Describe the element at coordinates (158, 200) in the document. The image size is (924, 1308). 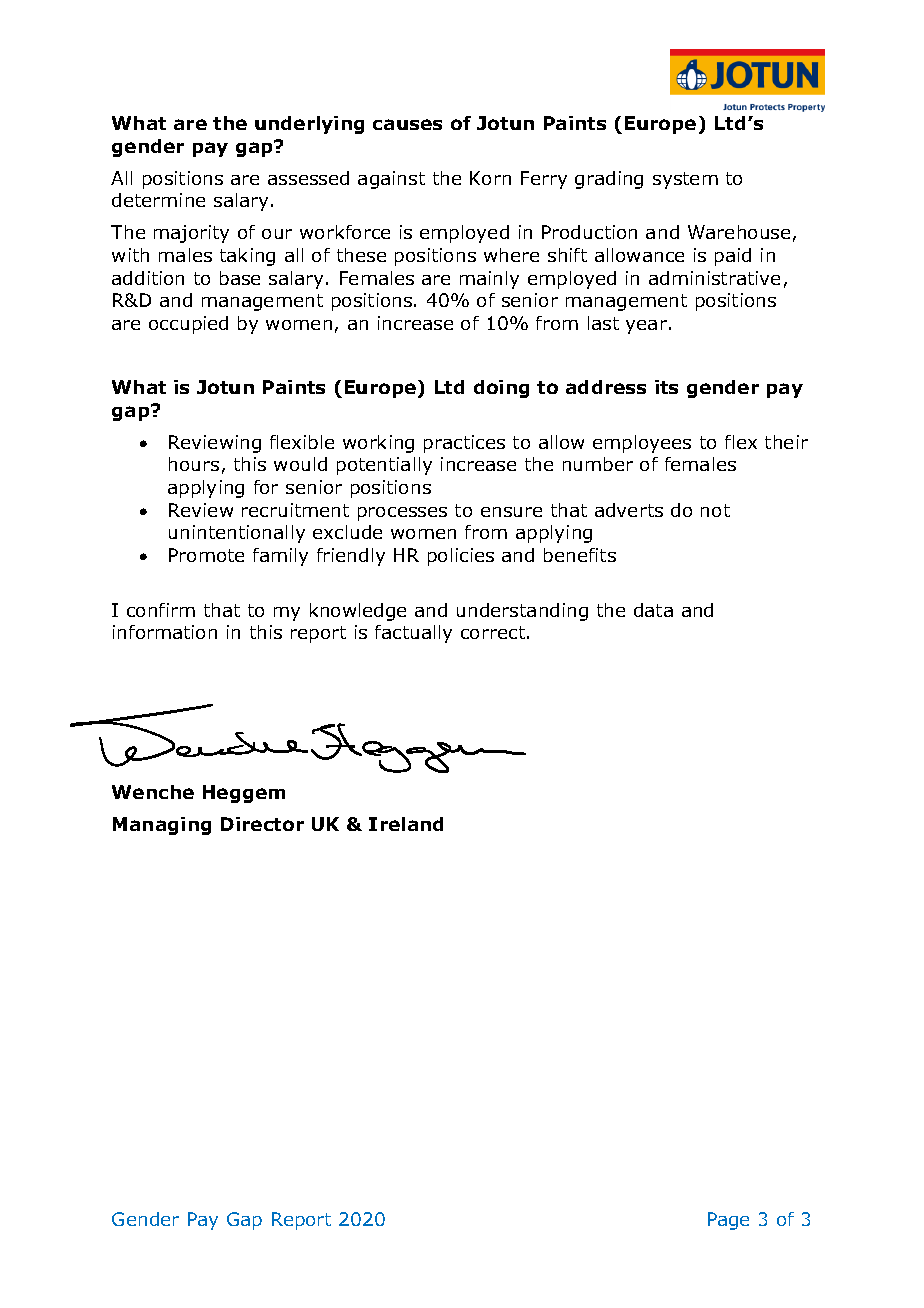
I see `determine` at that location.
